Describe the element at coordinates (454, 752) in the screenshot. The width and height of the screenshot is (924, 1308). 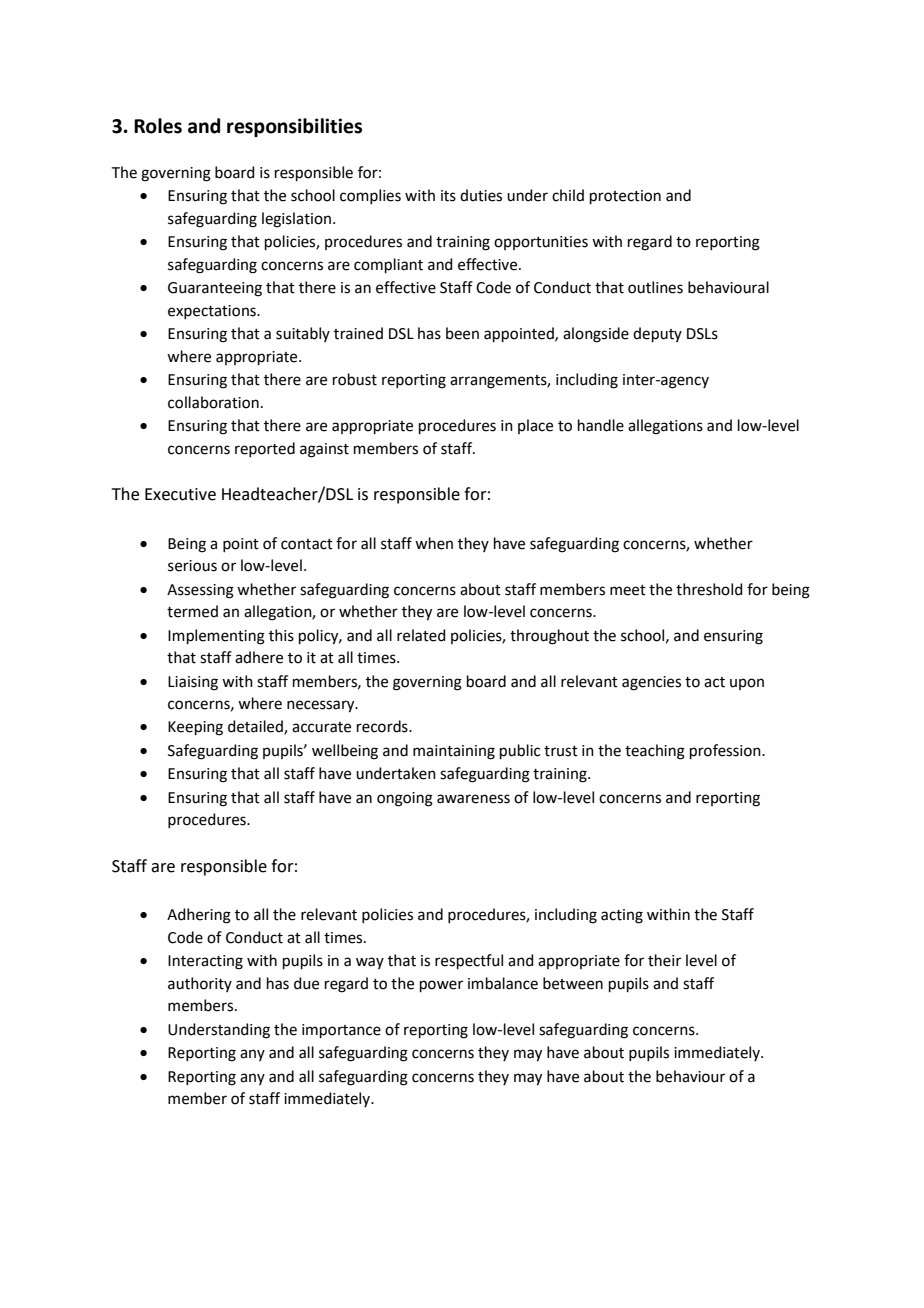
I see `maintaining` at that location.
